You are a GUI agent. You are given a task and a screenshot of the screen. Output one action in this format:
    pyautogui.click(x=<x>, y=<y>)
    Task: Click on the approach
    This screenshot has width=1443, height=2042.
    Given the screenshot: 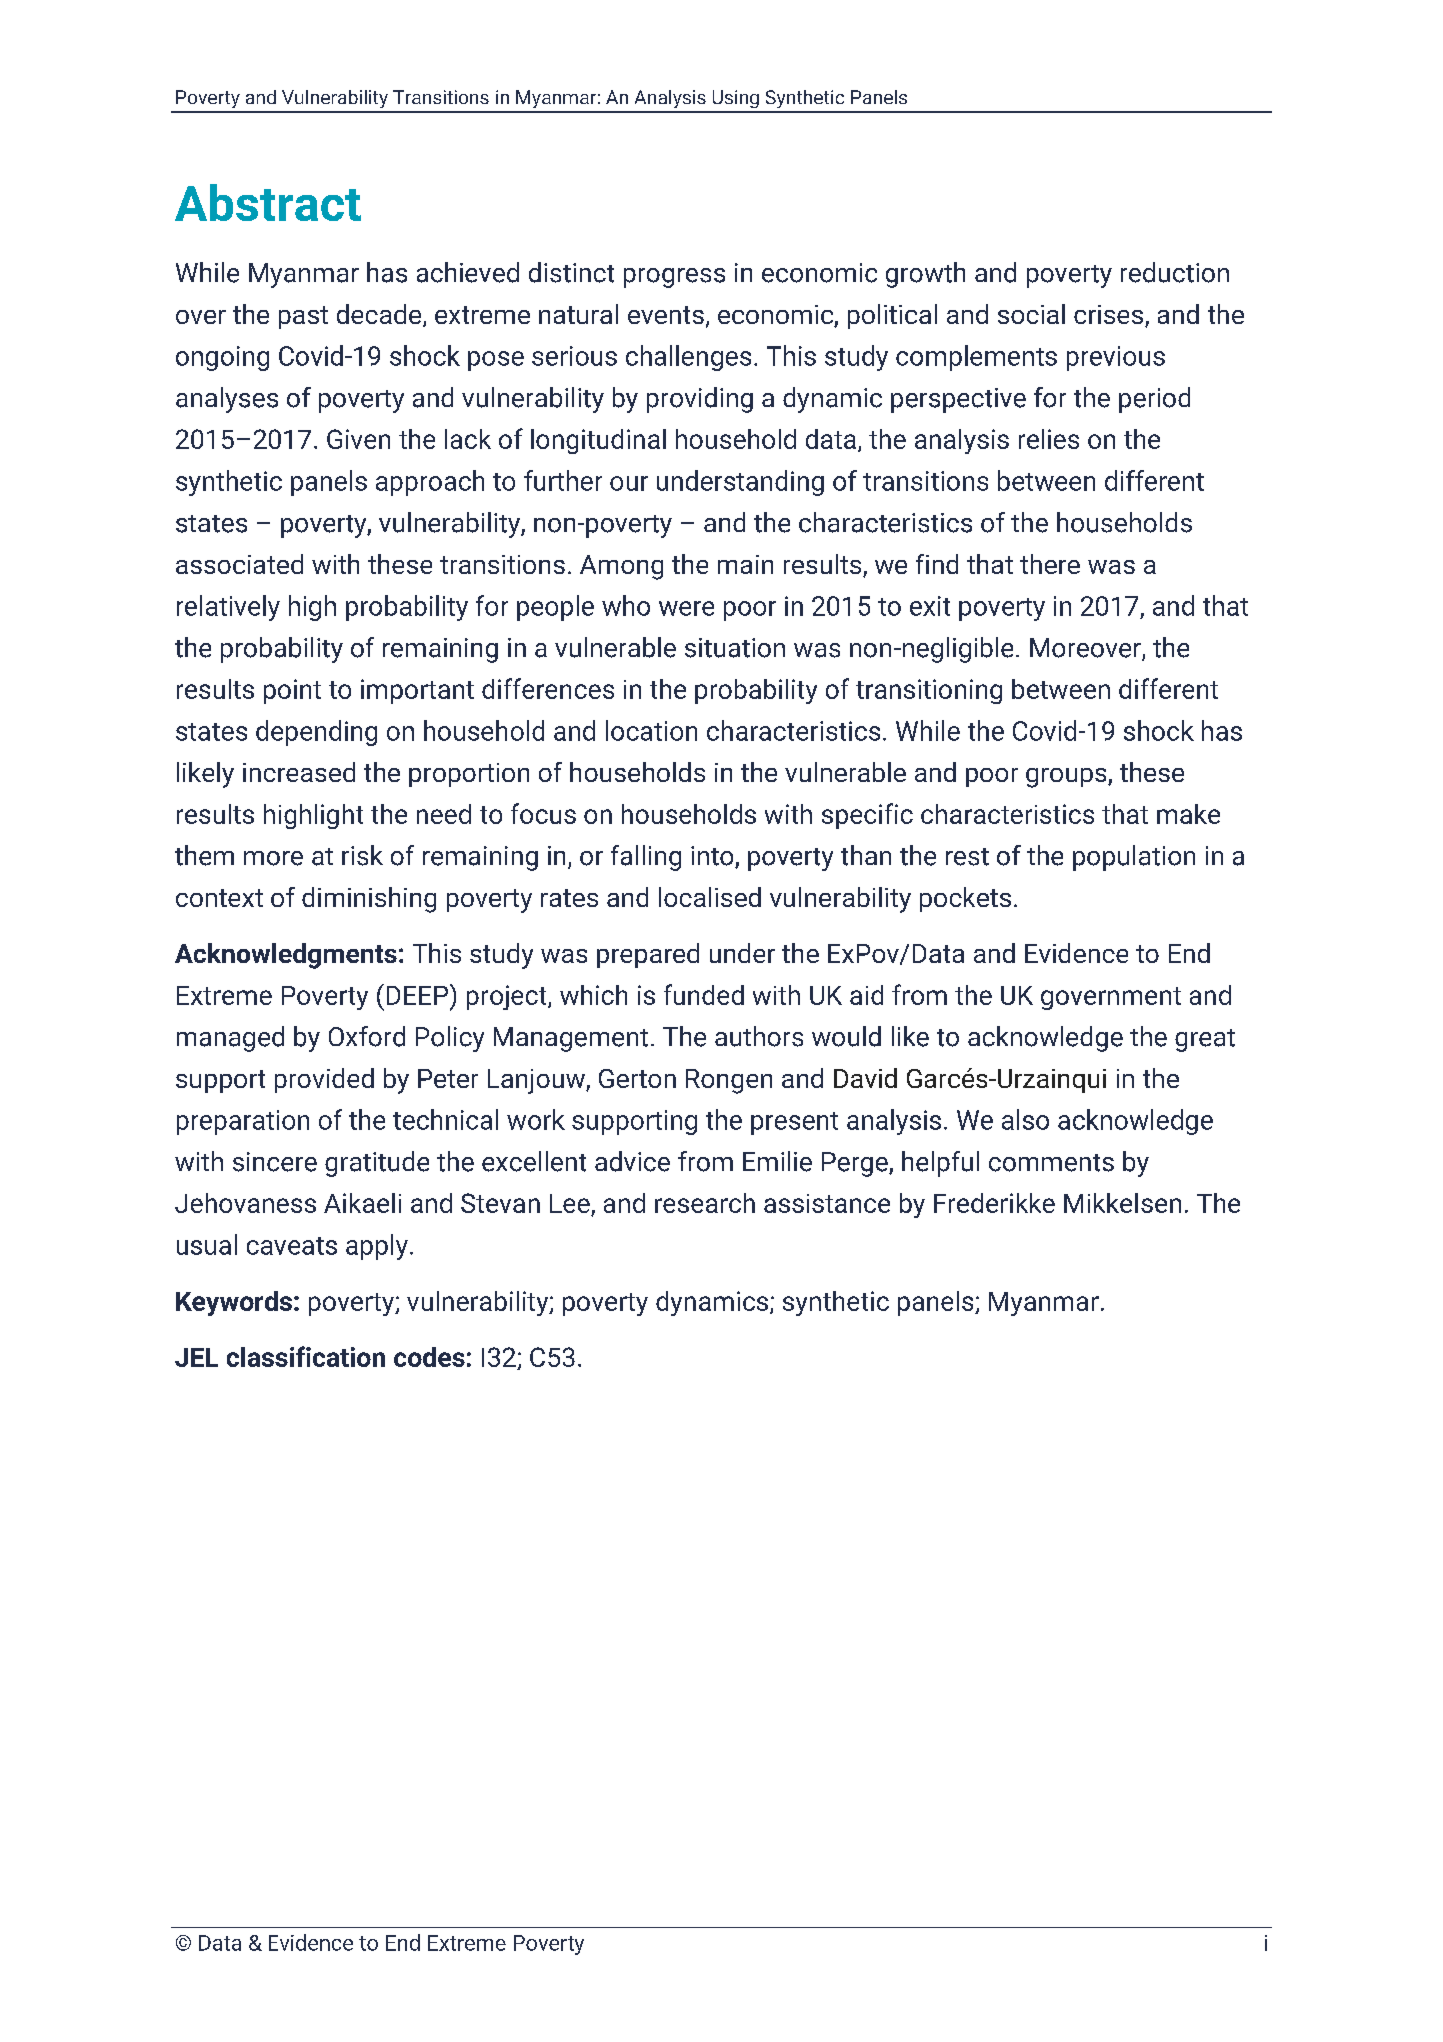 What is the action you would take?
    pyautogui.click(x=430, y=483)
